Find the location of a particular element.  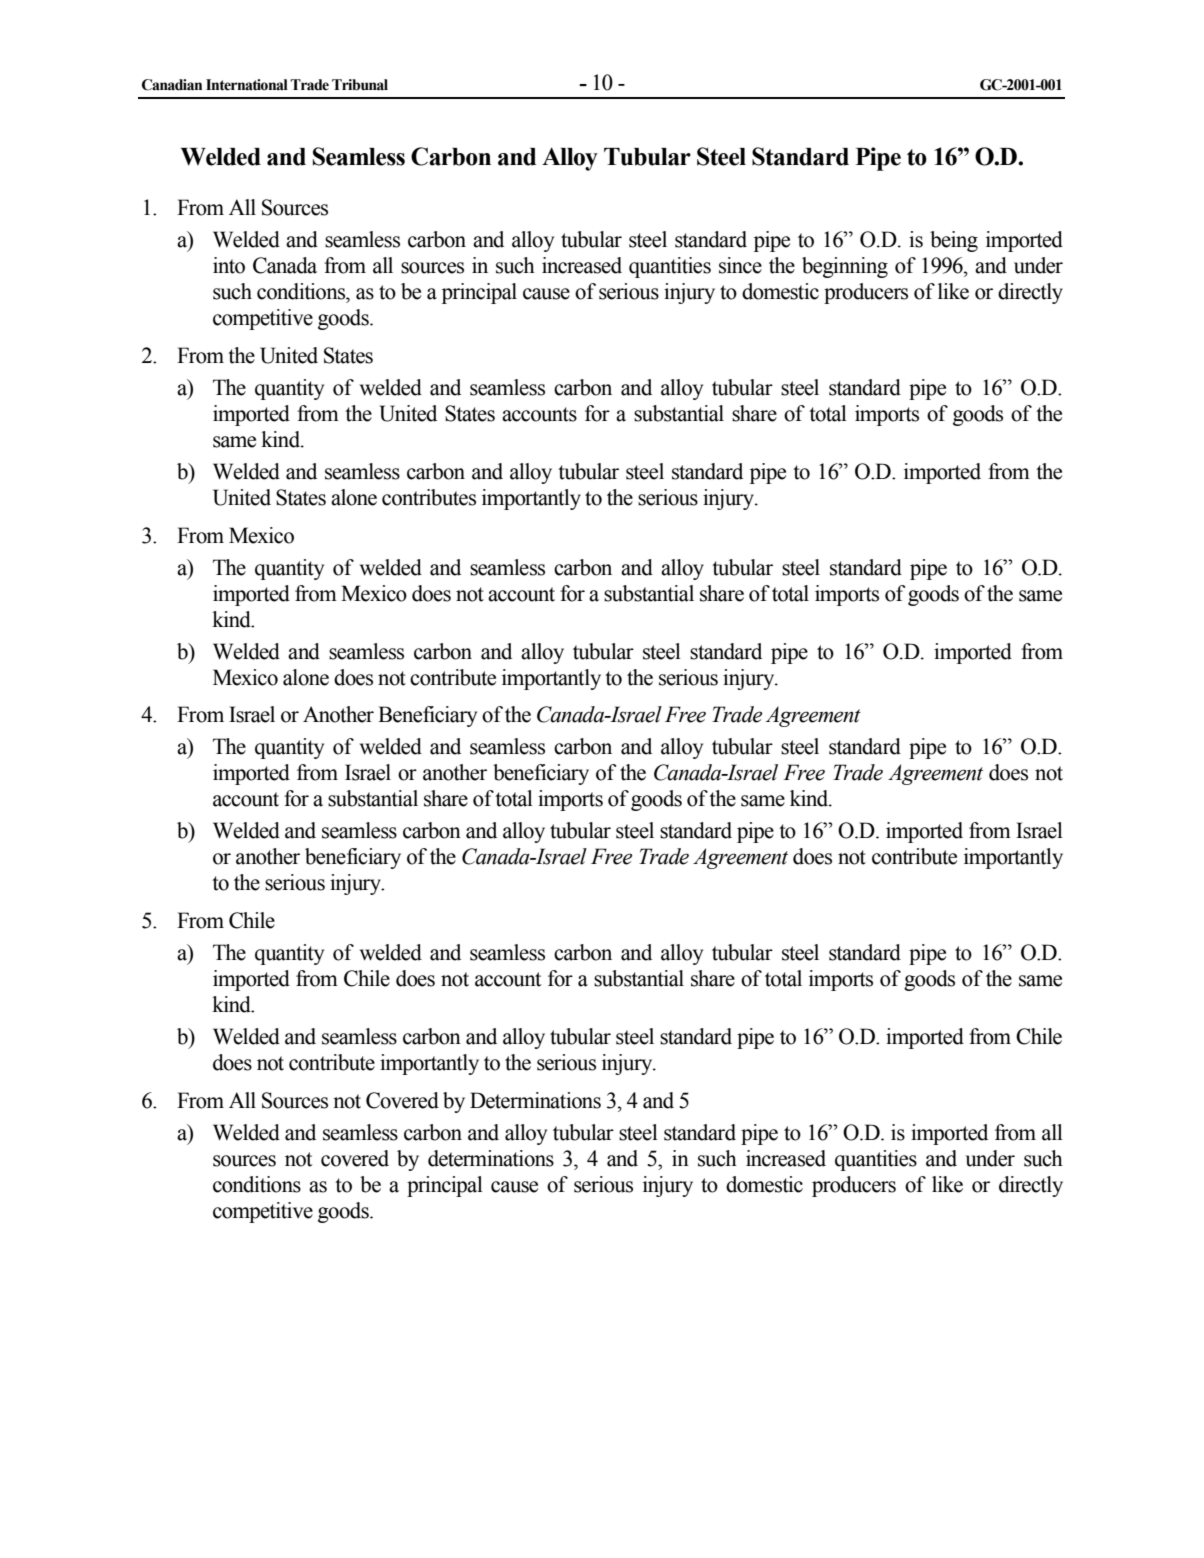

International is located at coordinates (247, 85).
